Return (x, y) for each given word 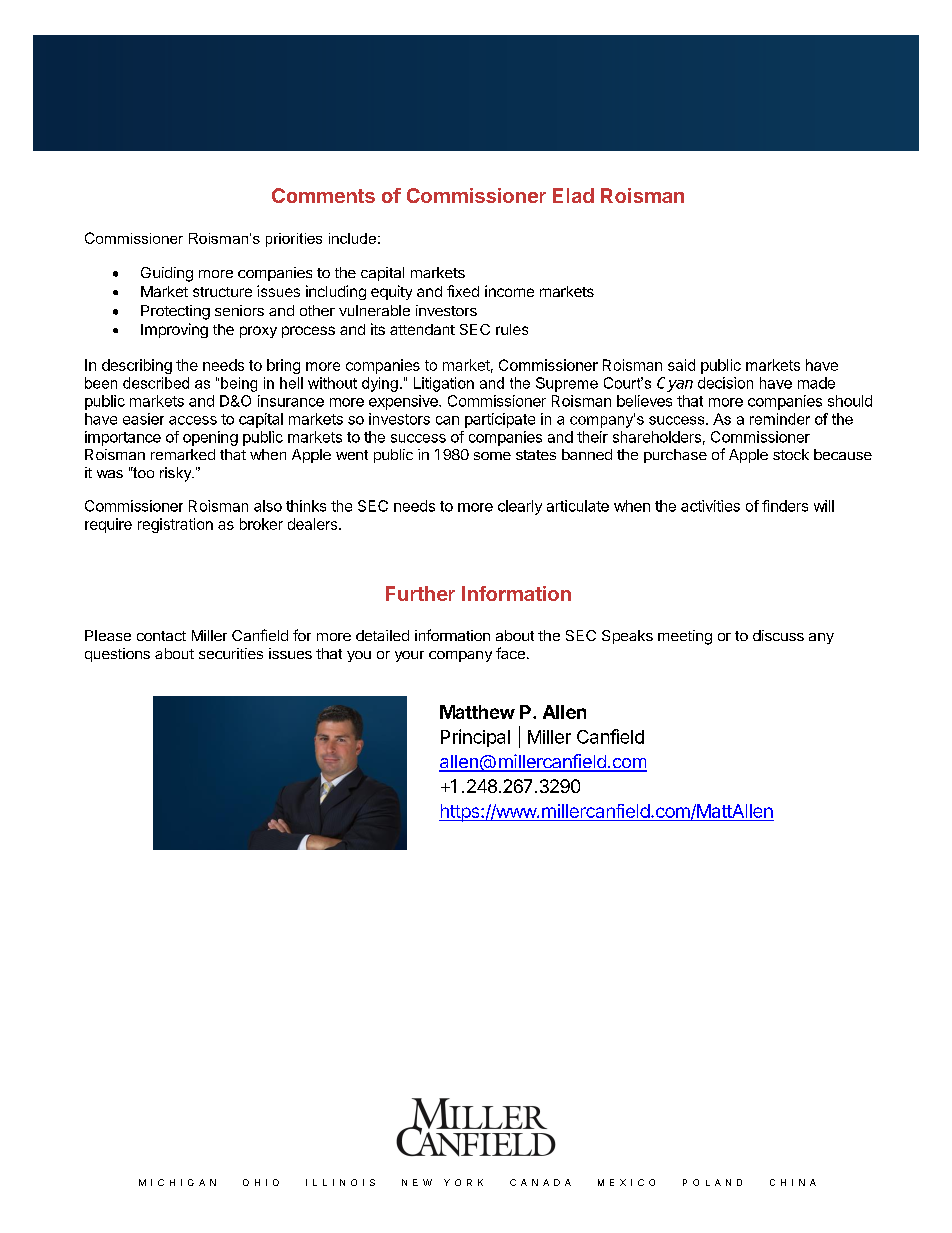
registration (175, 525)
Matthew (477, 712)
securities (231, 653)
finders (785, 506)
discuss (778, 635)
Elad (573, 195)
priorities (294, 240)
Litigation (444, 384)
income (509, 291)
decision (725, 383)
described (156, 383)
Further (420, 593)
